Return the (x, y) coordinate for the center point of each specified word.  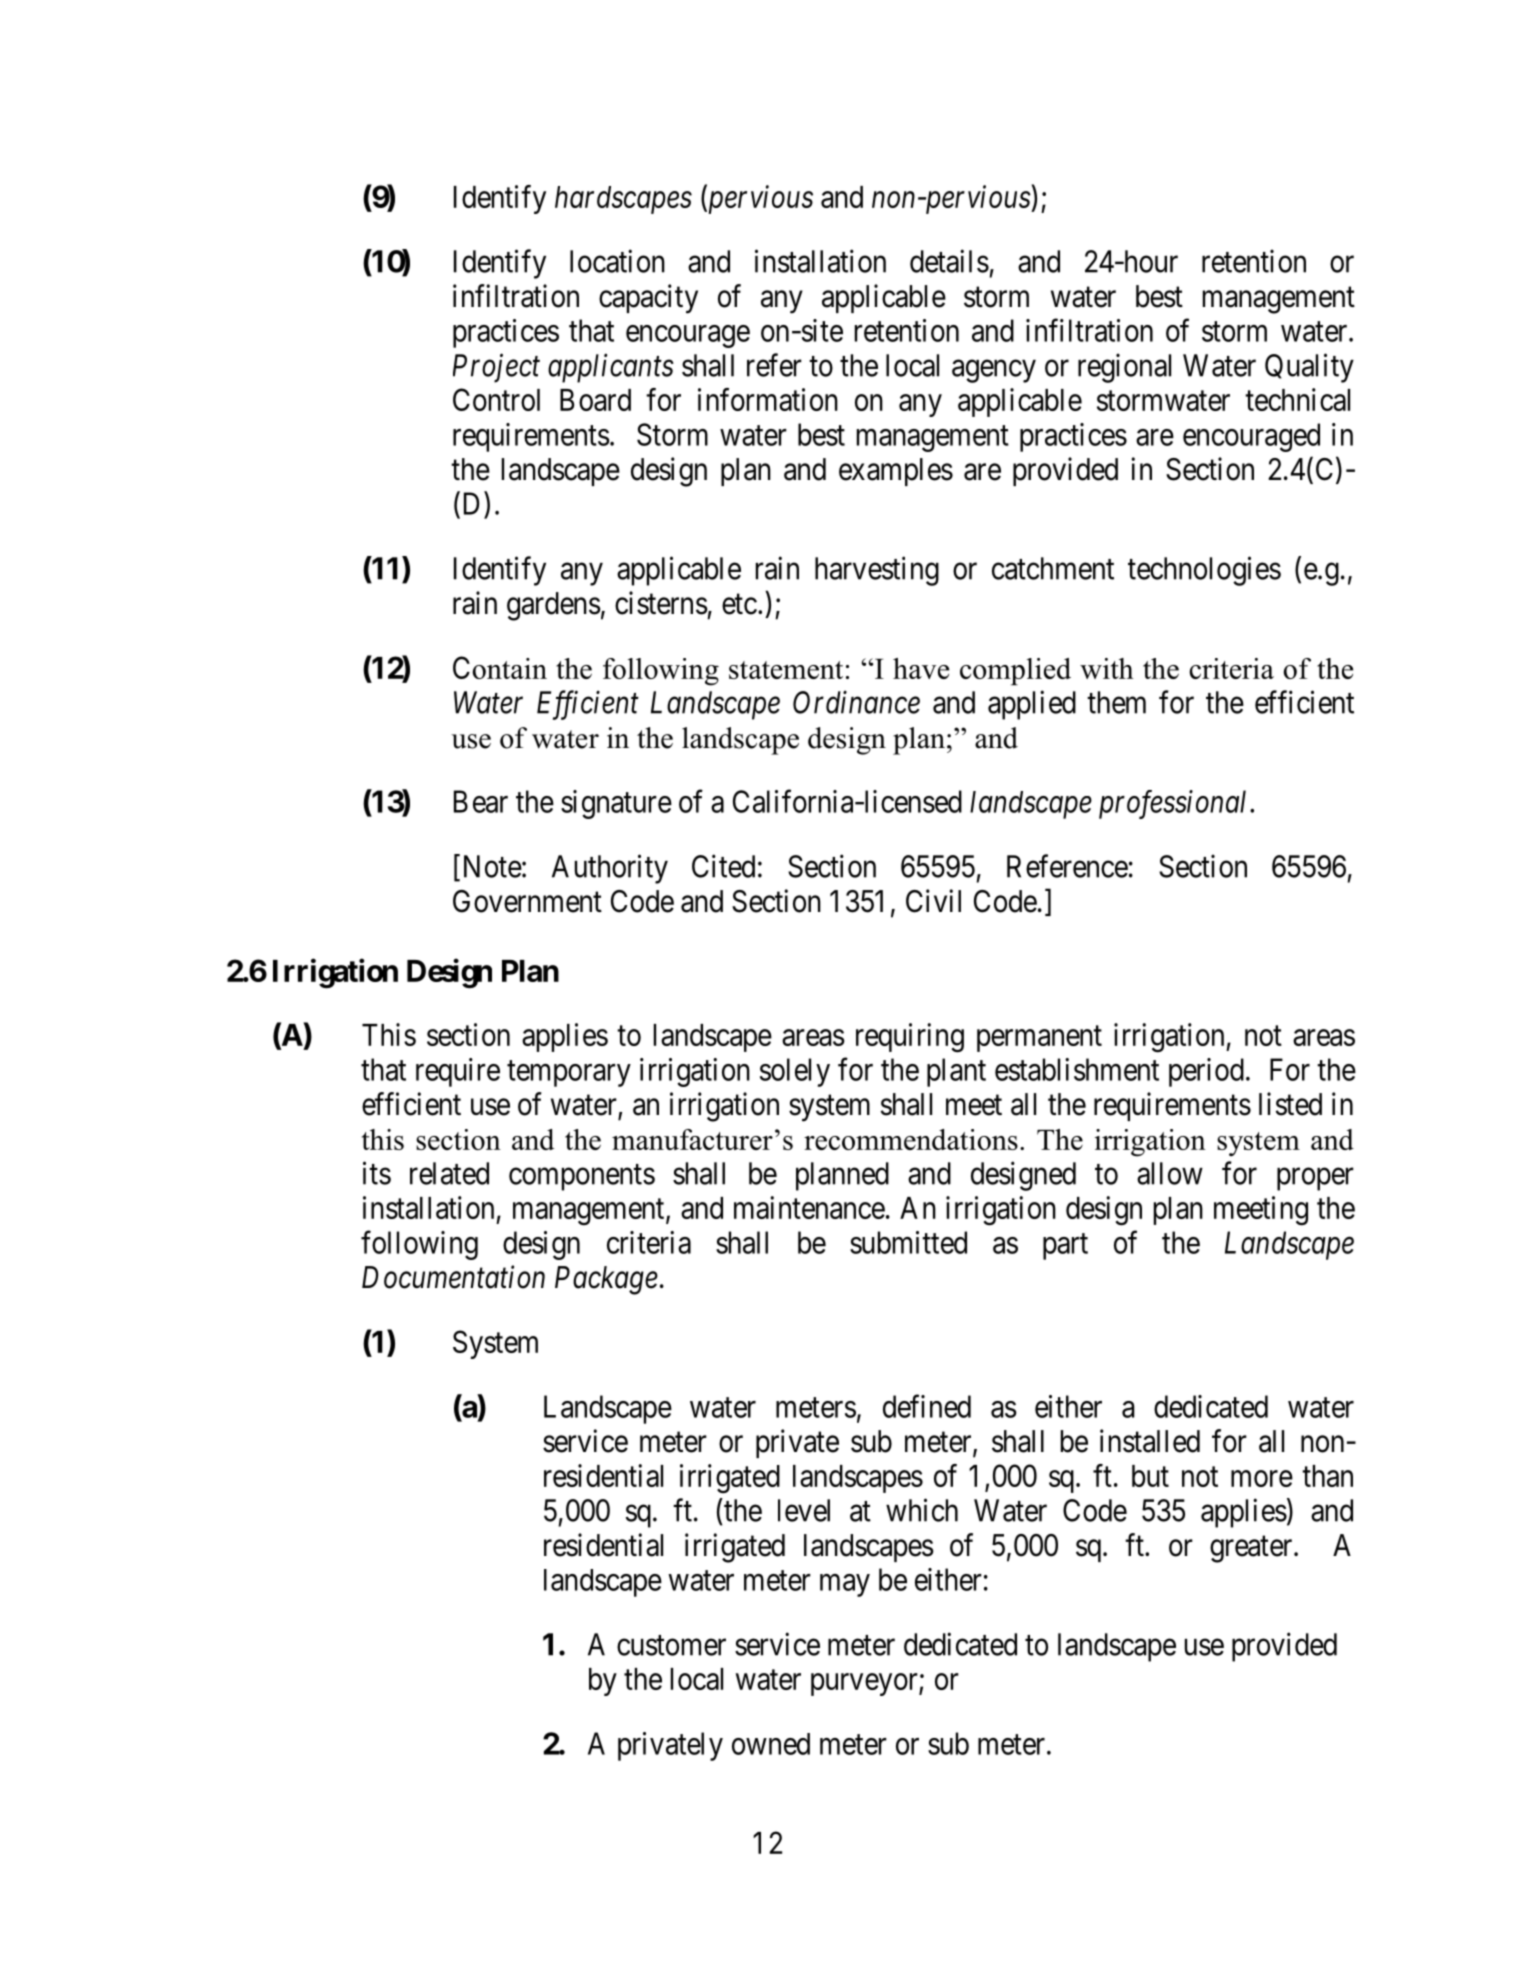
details (949, 261)
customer (671, 1645)
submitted (908, 1242)
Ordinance (856, 702)
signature (616, 804)
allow (1170, 1173)
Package (606, 1280)
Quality (1309, 368)
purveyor (865, 1685)
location (617, 261)
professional (1175, 804)
